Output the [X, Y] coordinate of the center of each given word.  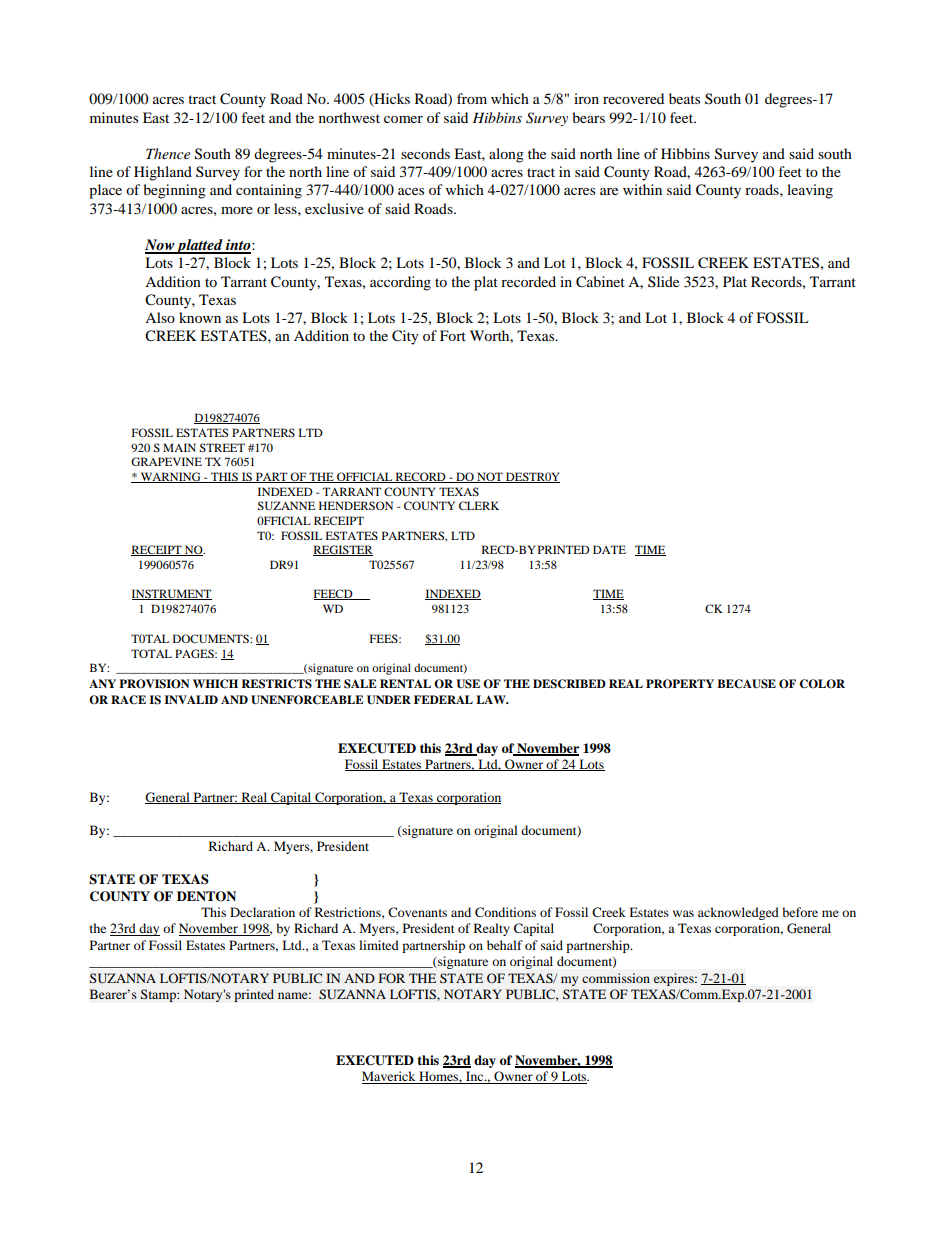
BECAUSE [746, 684]
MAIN [179, 447]
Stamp [159, 995]
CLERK [479, 505]
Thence [168, 153]
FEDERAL [443, 699]
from [472, 98]
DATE [609, 549]
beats [684, 98]
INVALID [191, 699]
